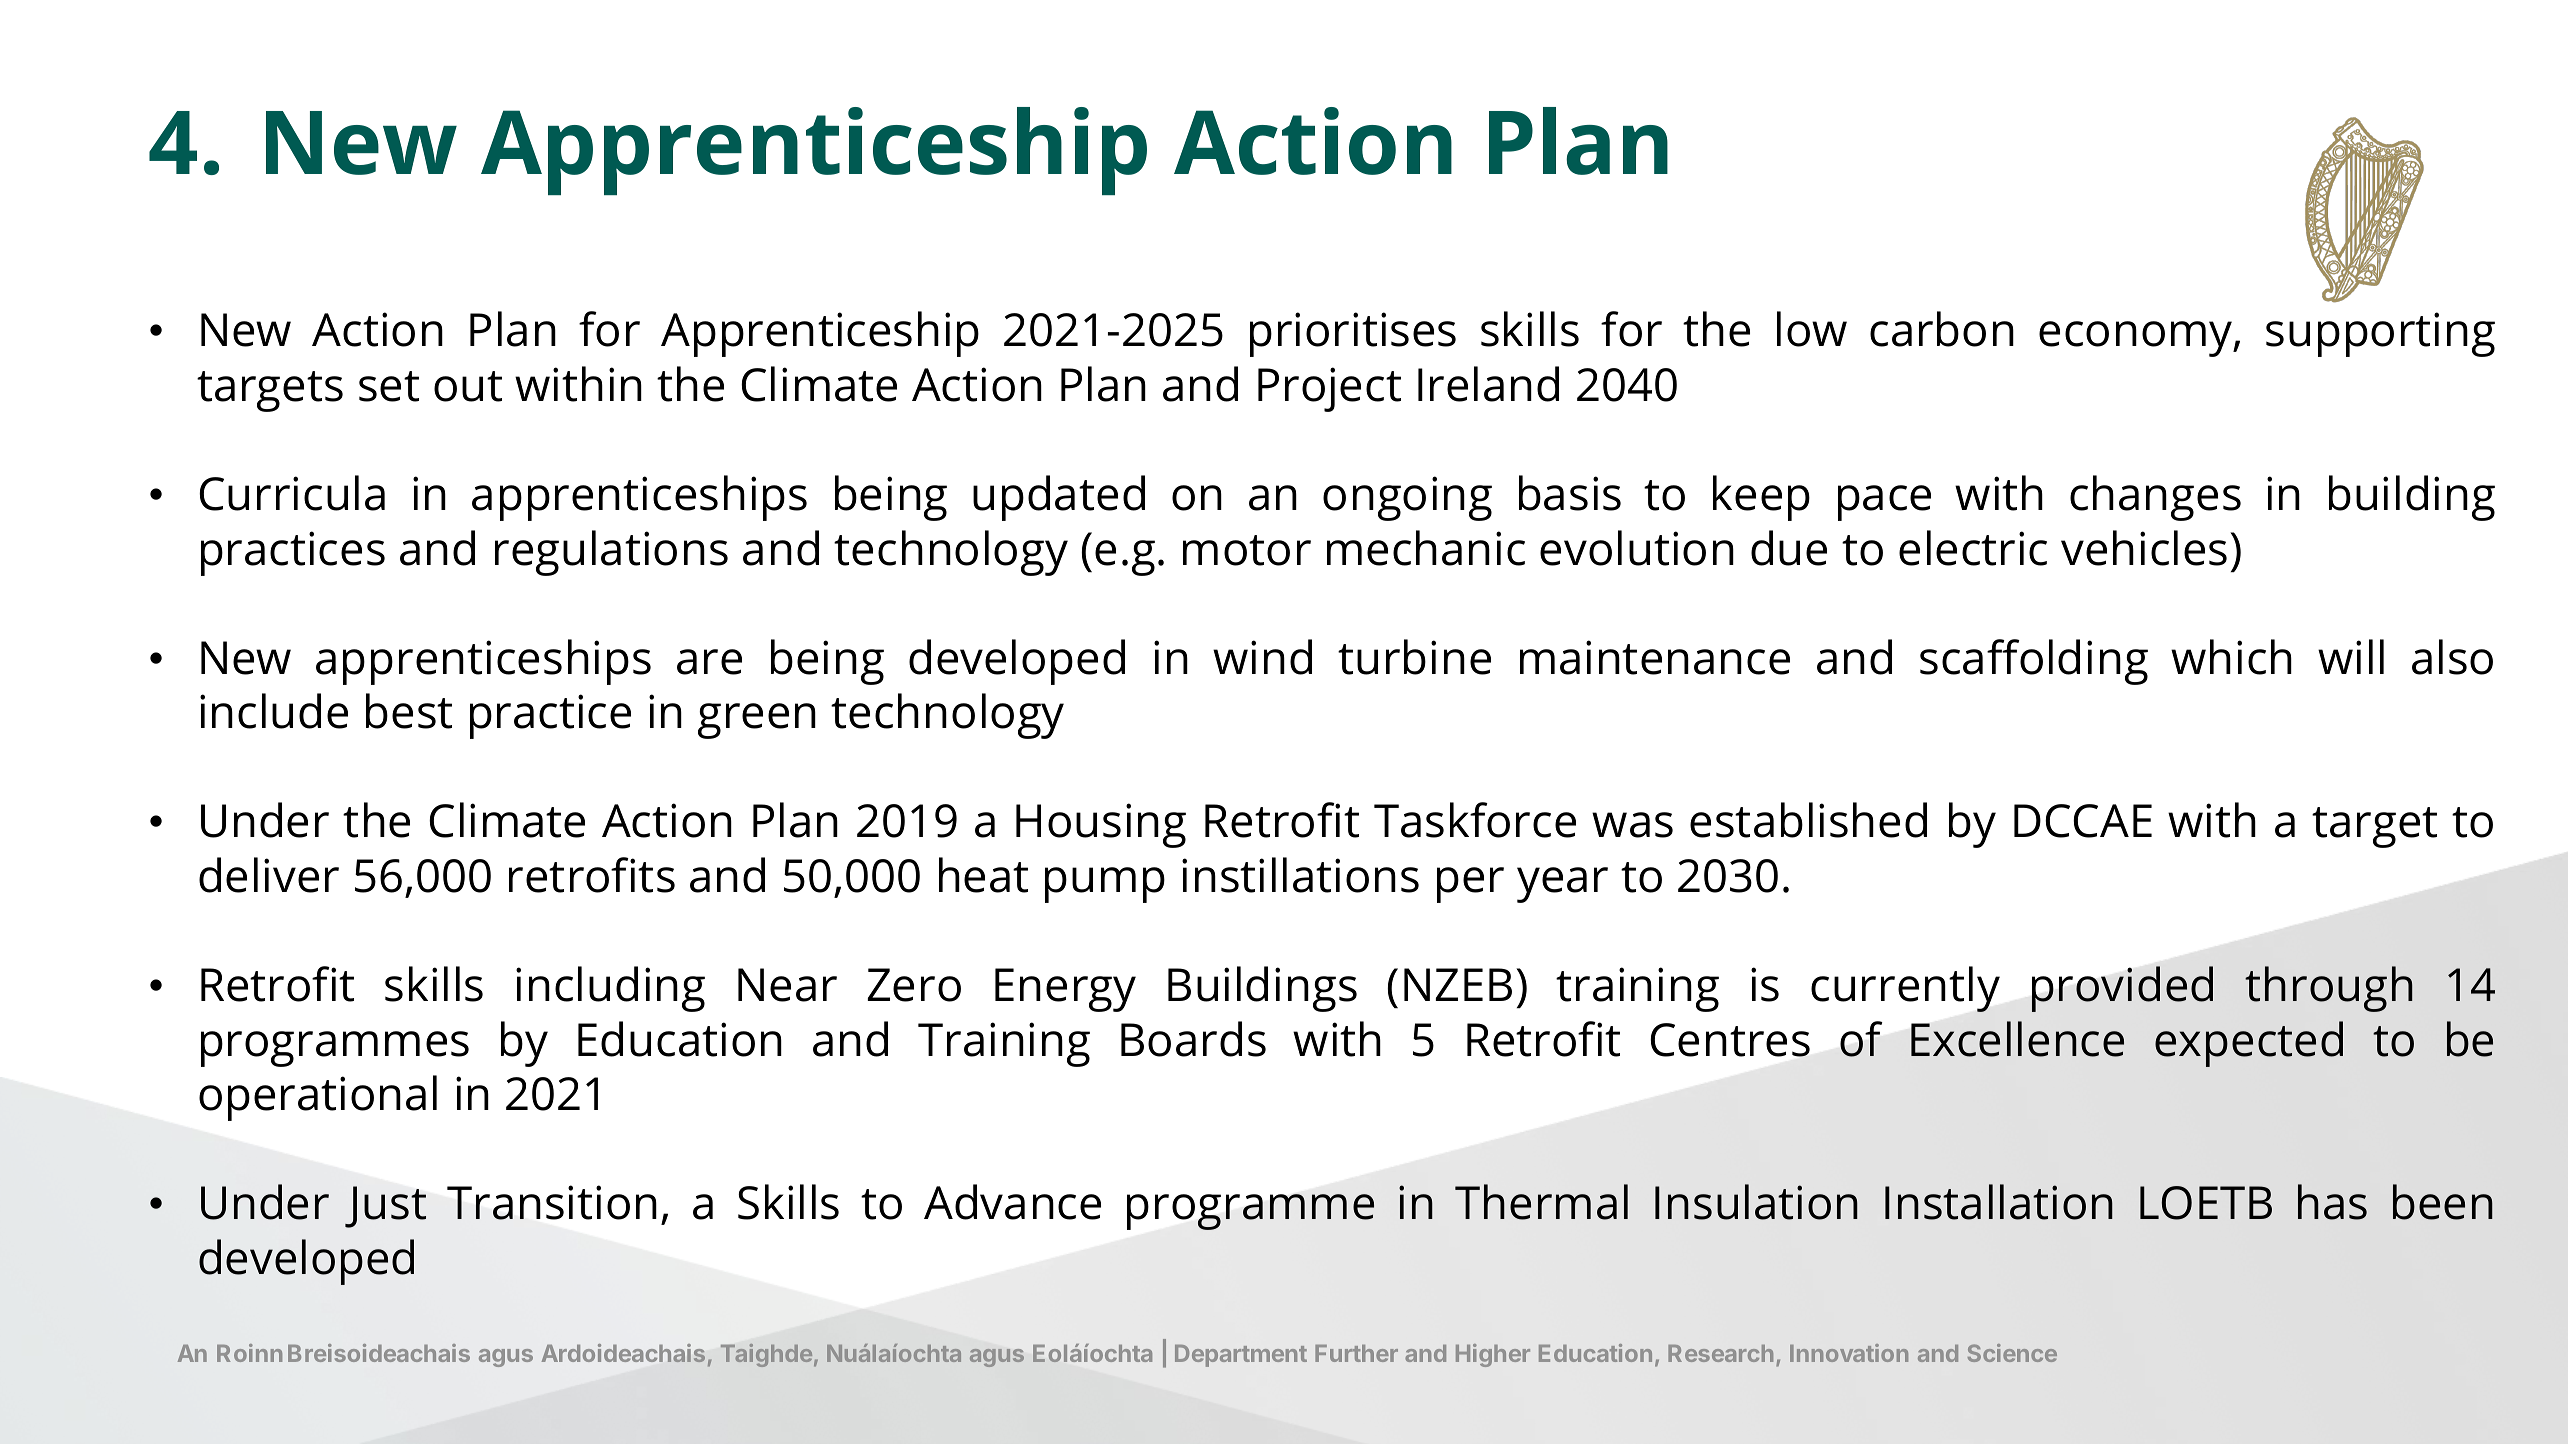  What do you see at coordinates (468, 386) in the screenshot?
I see `out` at bounding box center [468, 386].
